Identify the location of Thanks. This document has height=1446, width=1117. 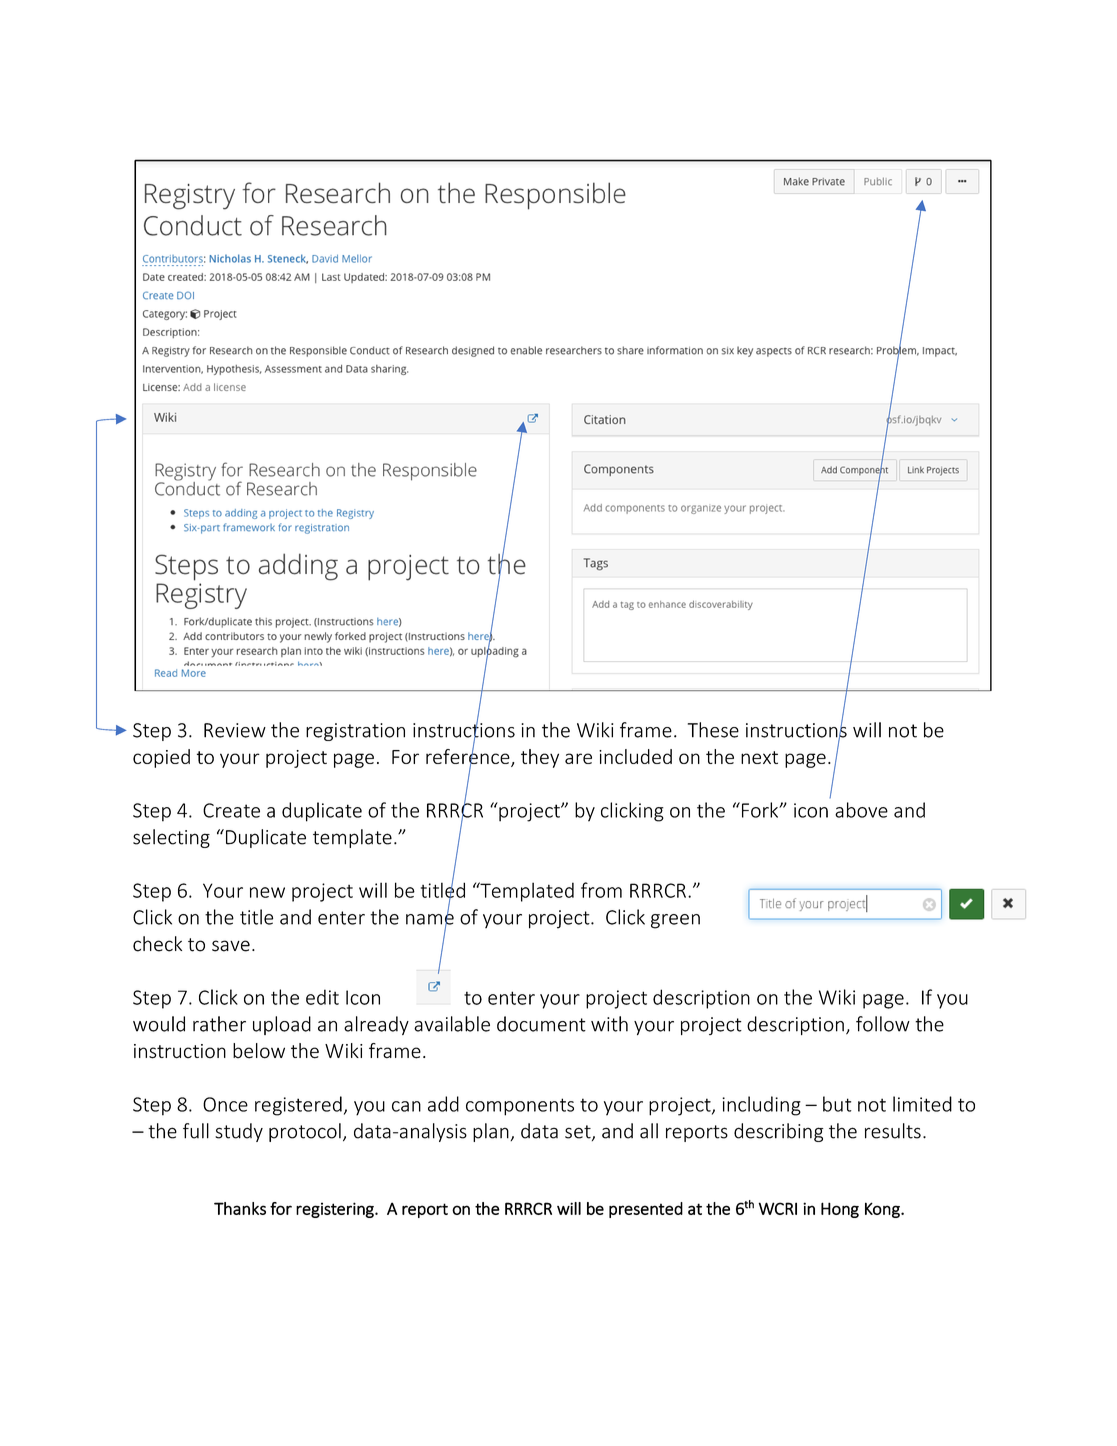
(240, 1208).
